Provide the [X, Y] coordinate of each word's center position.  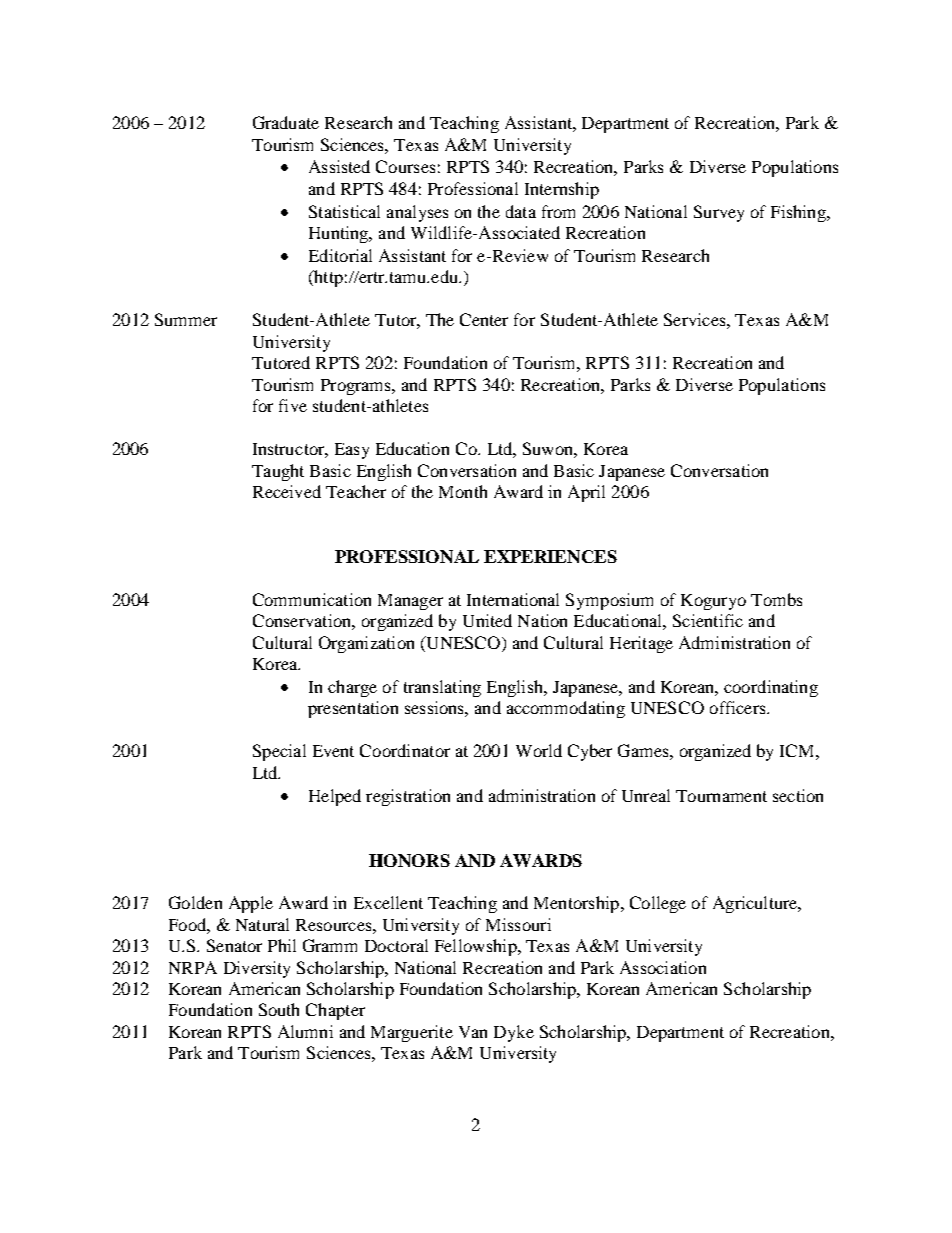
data [521, 211]
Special [279, 752]
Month [463, 491]
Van [473, 1032]
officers [739, 707]
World [539, 750]
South [279, 1009]
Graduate [286, 122]
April [586, 493]
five [293, 405]
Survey [719, 213]
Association [663, 967]
